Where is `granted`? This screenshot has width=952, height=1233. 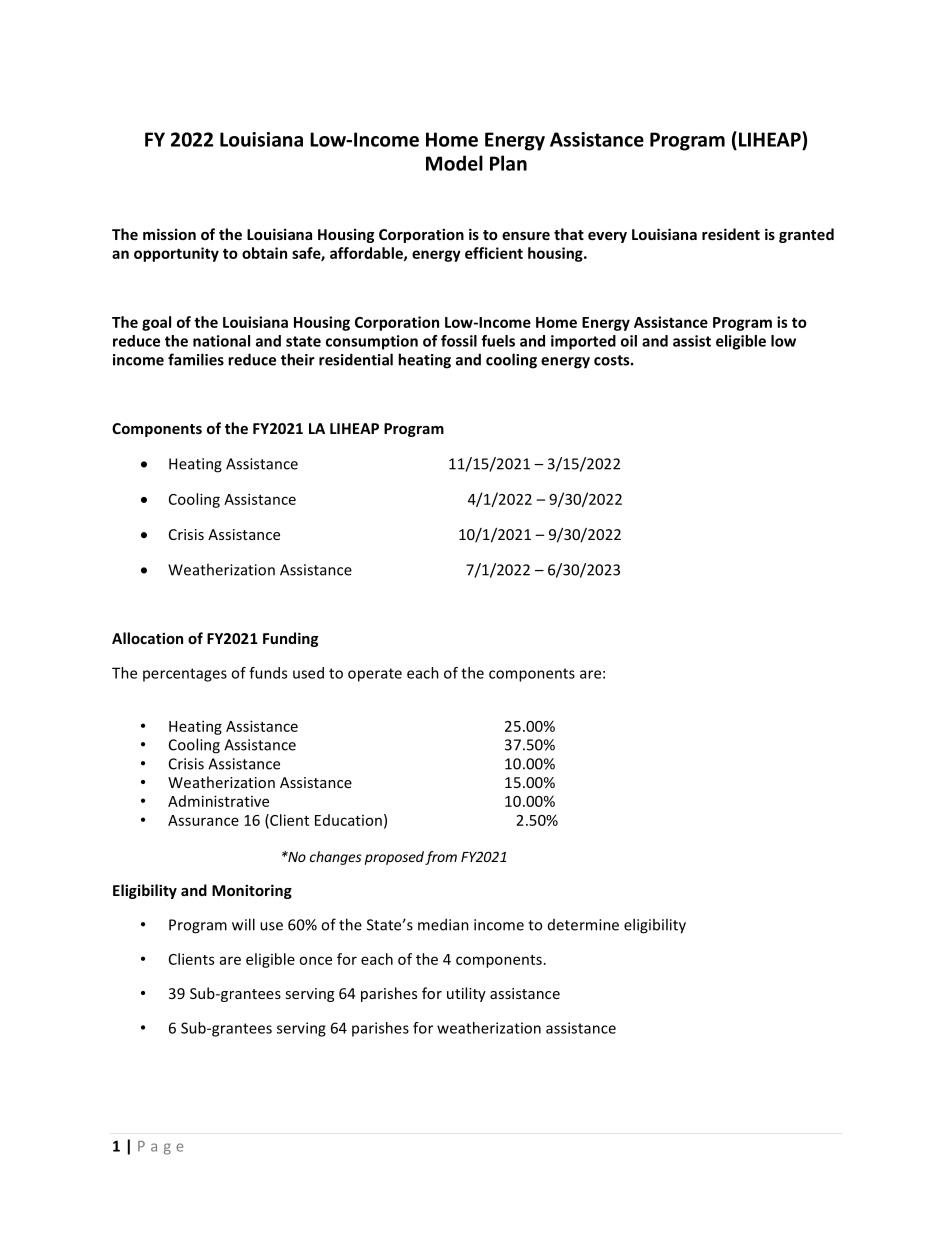 granted is located at coordinates (806, 235).
